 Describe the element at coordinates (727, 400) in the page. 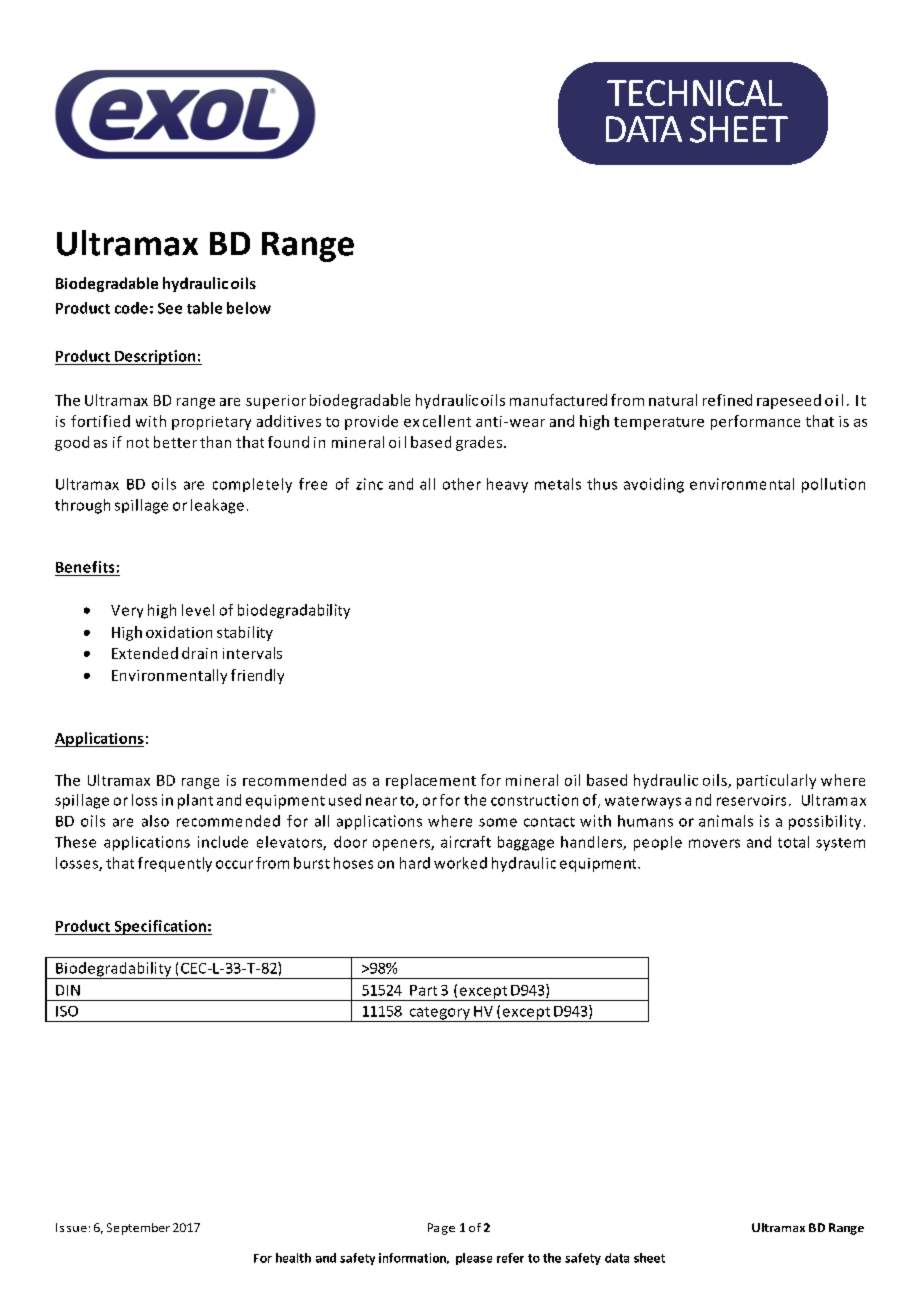

I see `refined` at that location.
